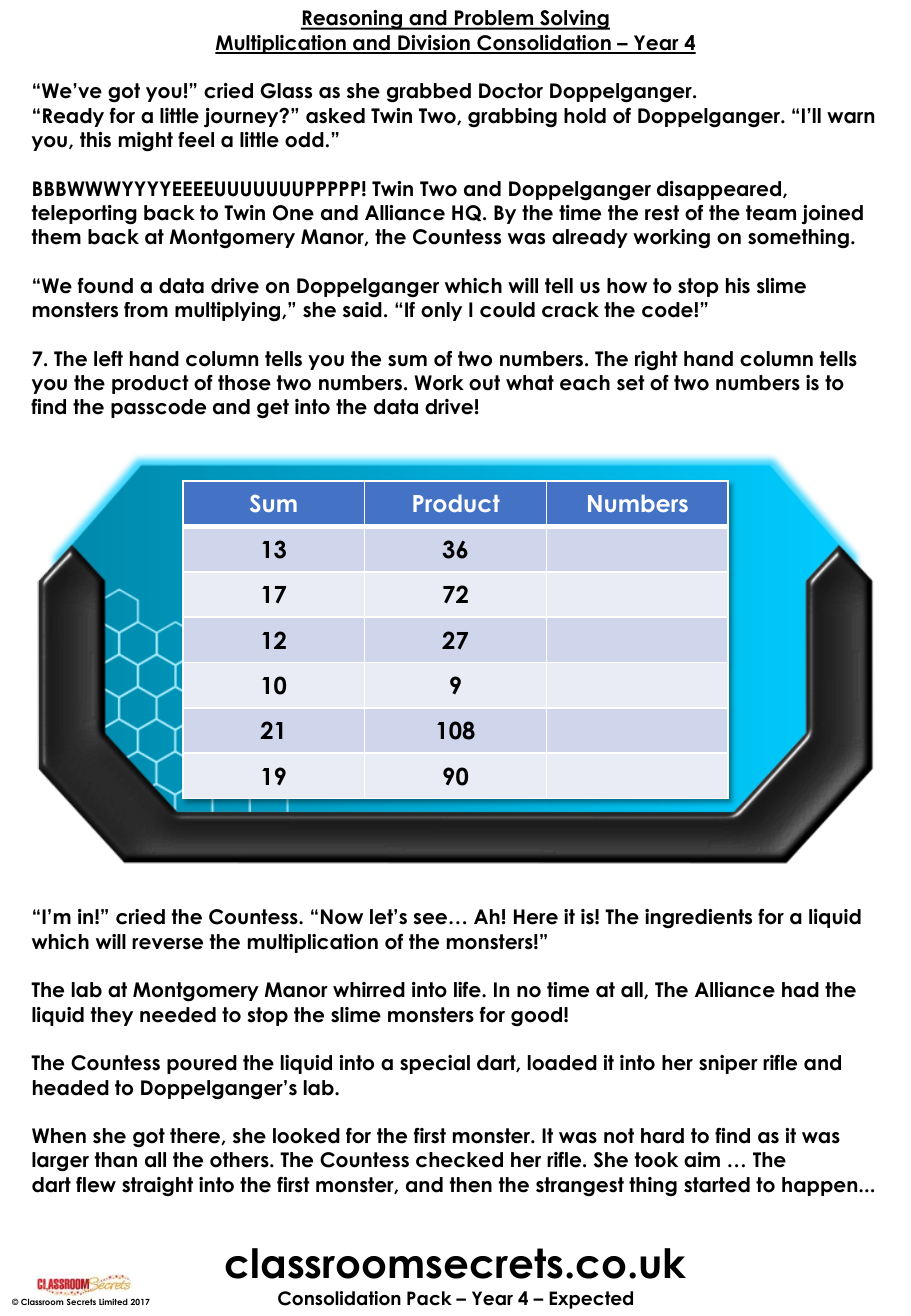 Image resolution: width=911 pixels, height=1316 pixels. Describe the element at coordinates (146, 141) in the screenshot. I see `might` at that location.
